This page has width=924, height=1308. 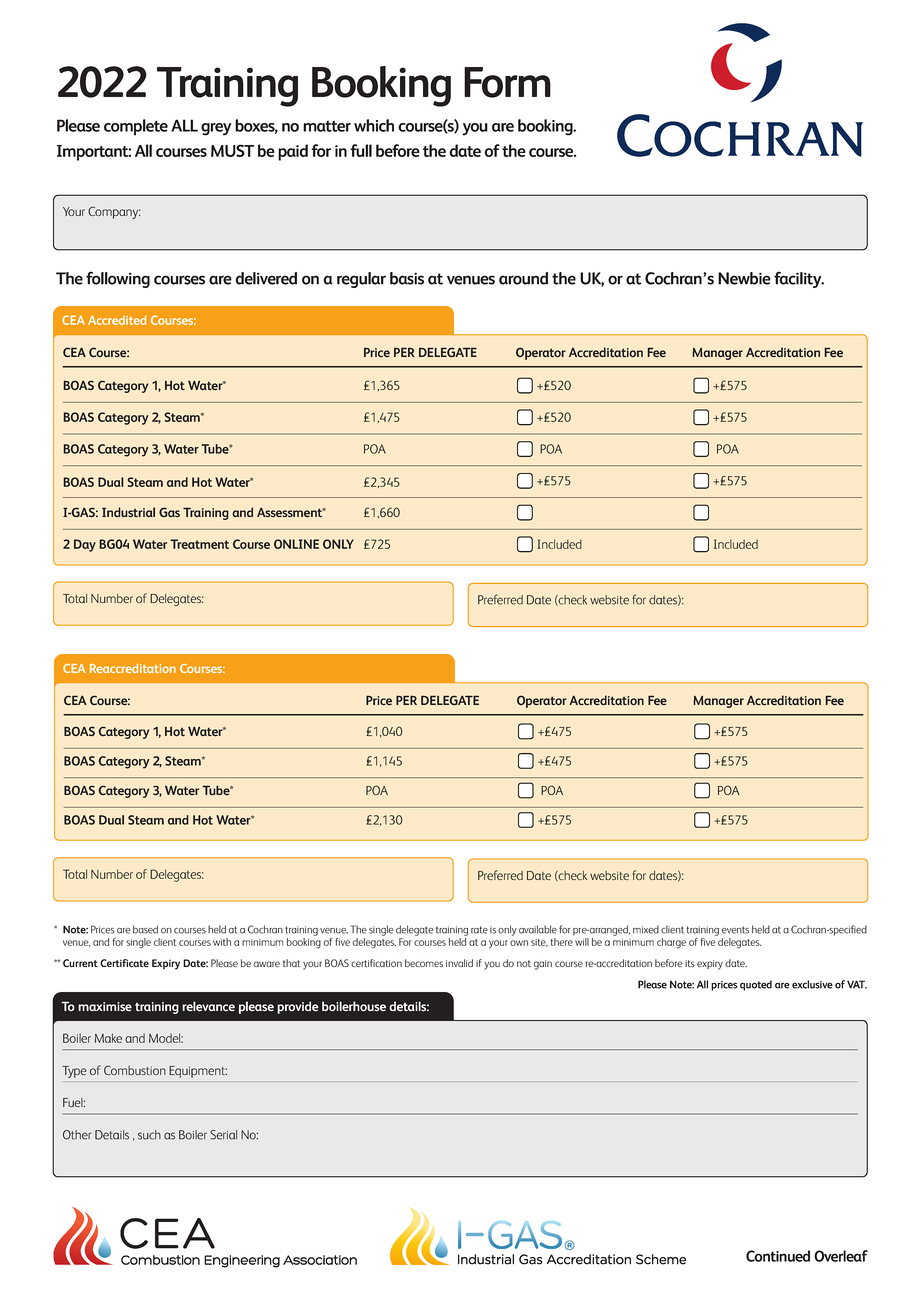 I want to click on Newbie, so click(x=744, y=278).
